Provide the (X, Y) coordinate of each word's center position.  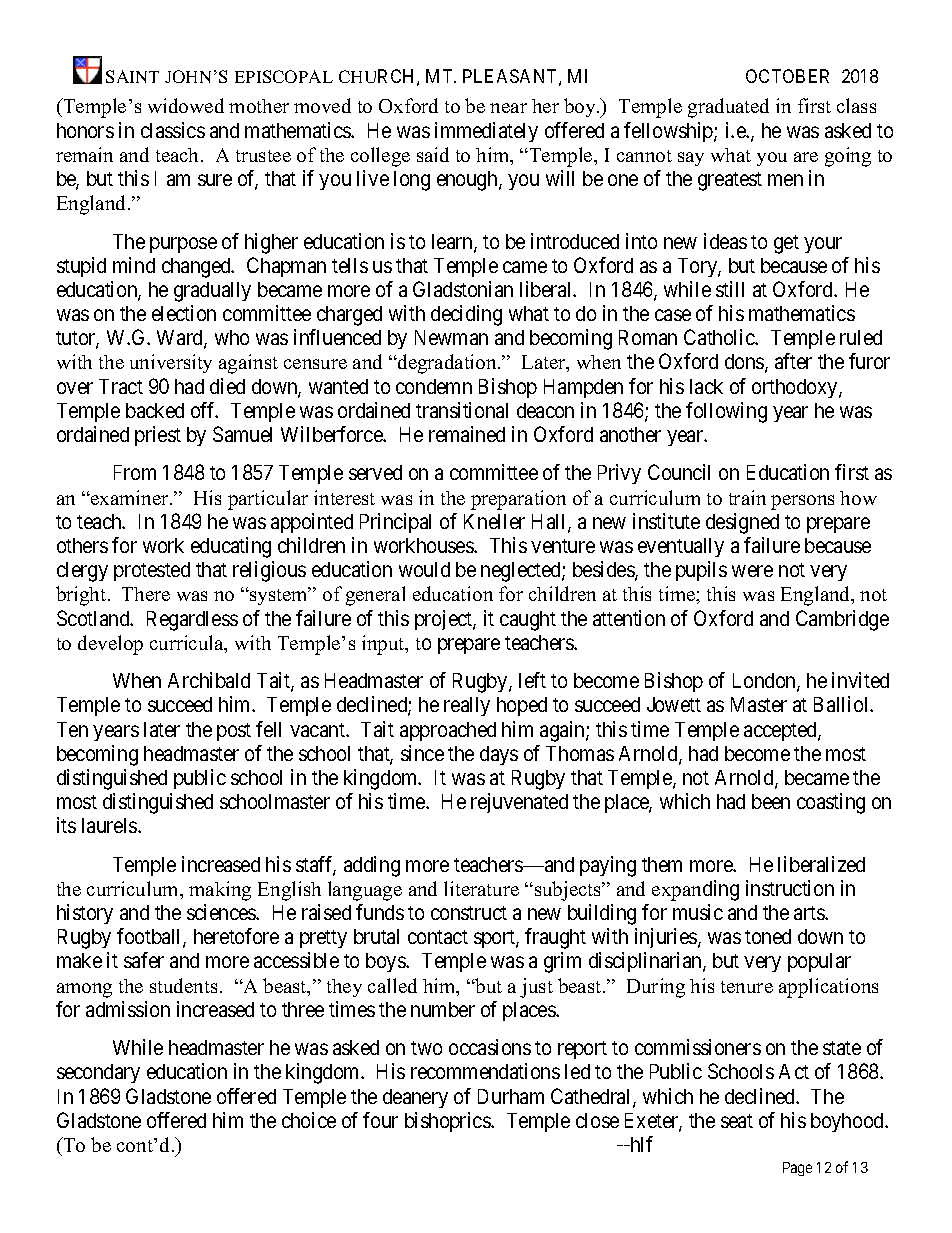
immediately (486, 132)
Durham (511, 1096)
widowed (186, 105)
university (171, 363)
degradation (447, 364)
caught (528, 621)
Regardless (192, 621)
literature (481, 888)
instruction (790, 888)
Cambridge (842, 620)
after (793, 361)
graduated (728, 108)
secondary (98, 1073)
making (220, 891)
